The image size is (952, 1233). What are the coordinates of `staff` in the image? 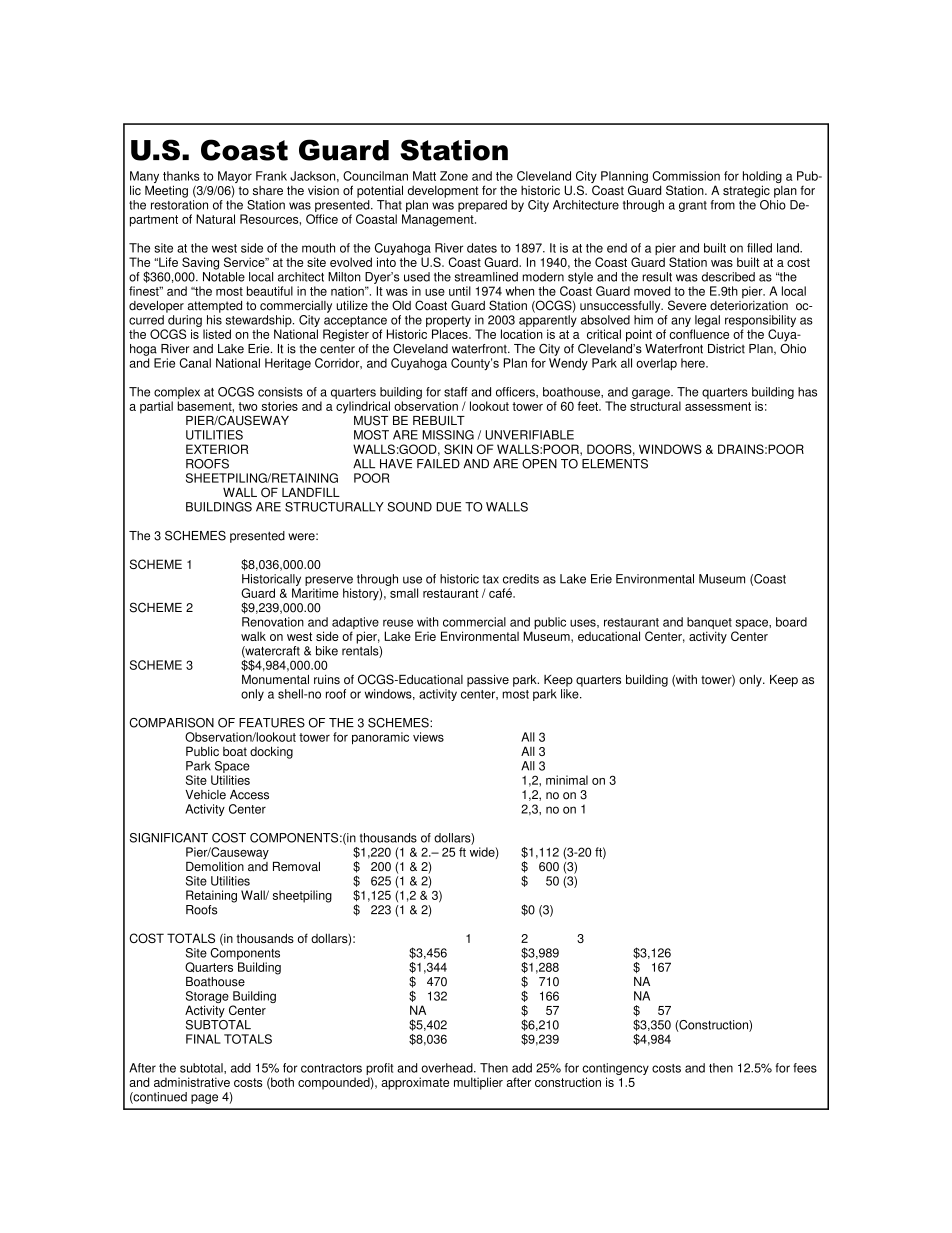 It's located at (456, 392).
